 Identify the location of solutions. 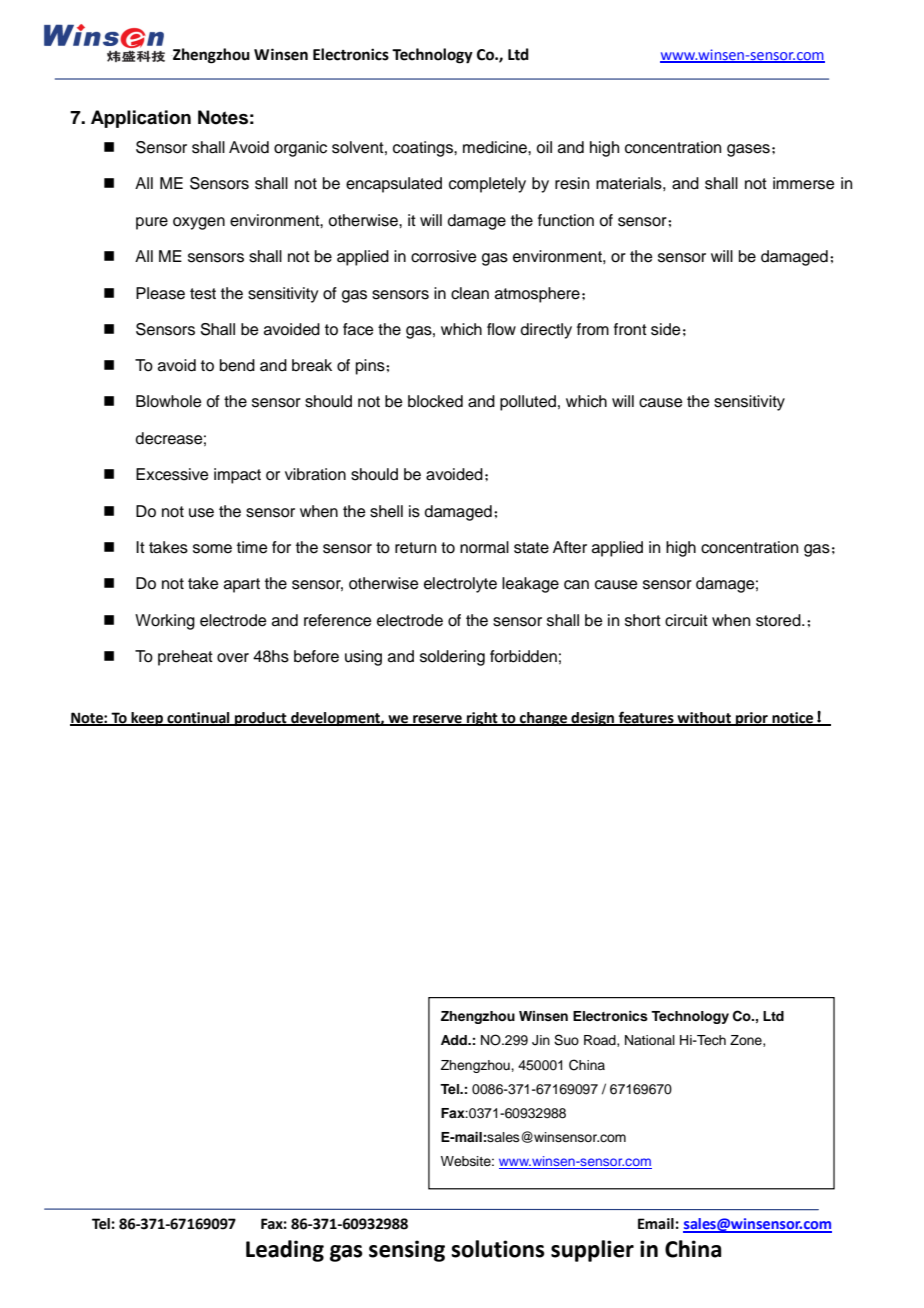
(498, 1249).
